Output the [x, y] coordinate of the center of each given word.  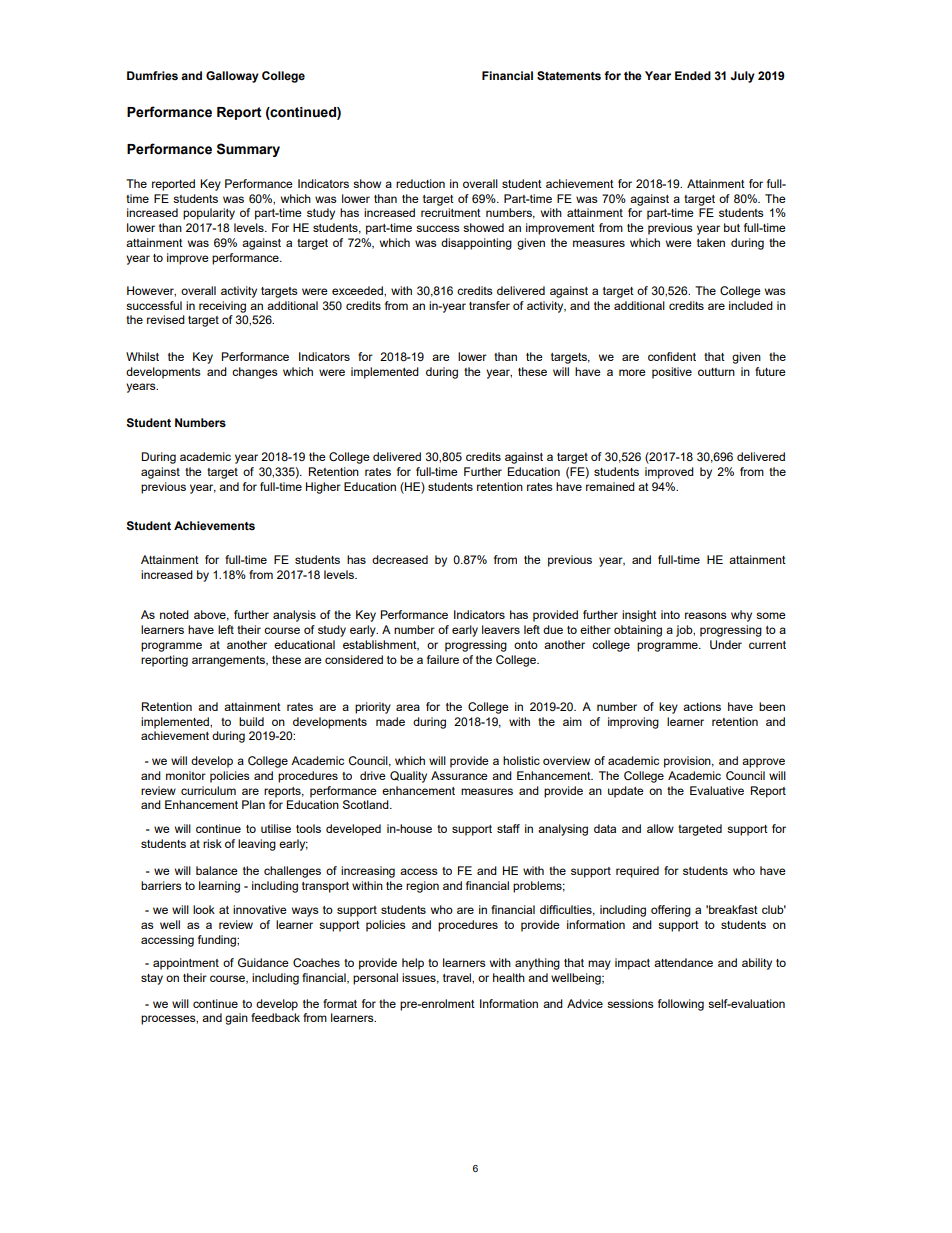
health [509, 977]
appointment [186, 964]
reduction [420, 183]
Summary [248, 150]
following [681, 1005]
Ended [693, 75]
